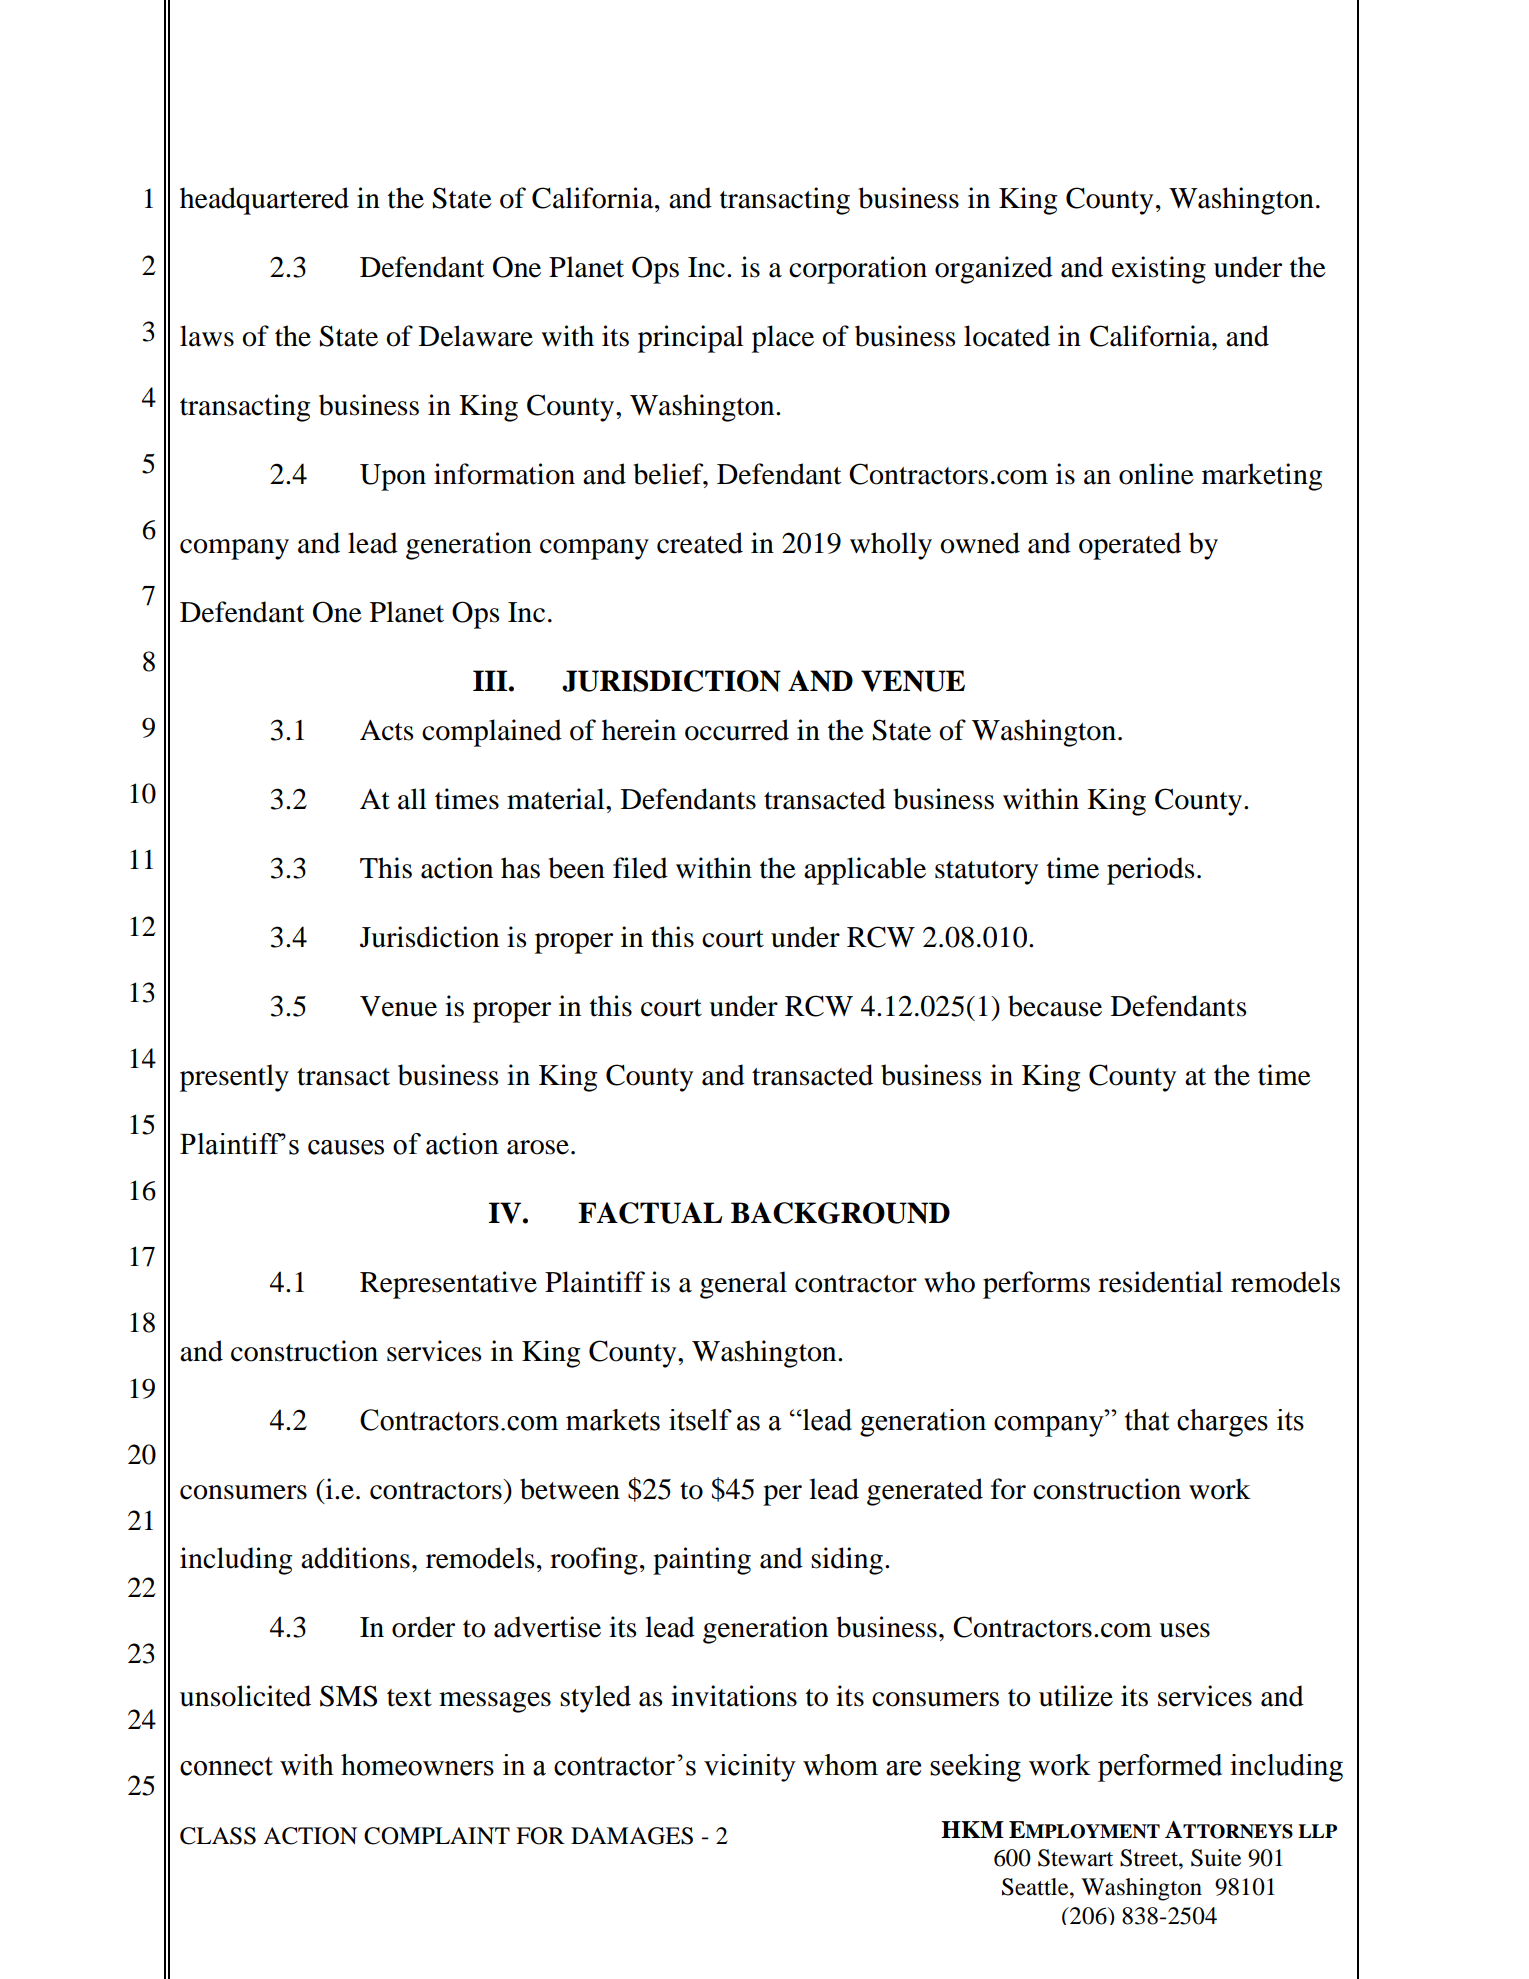 This document has width=1529, height=1979. What do you see at coordinates (1159, 270) in the document?
I see `existing` at bounding box center [1159, 270].
